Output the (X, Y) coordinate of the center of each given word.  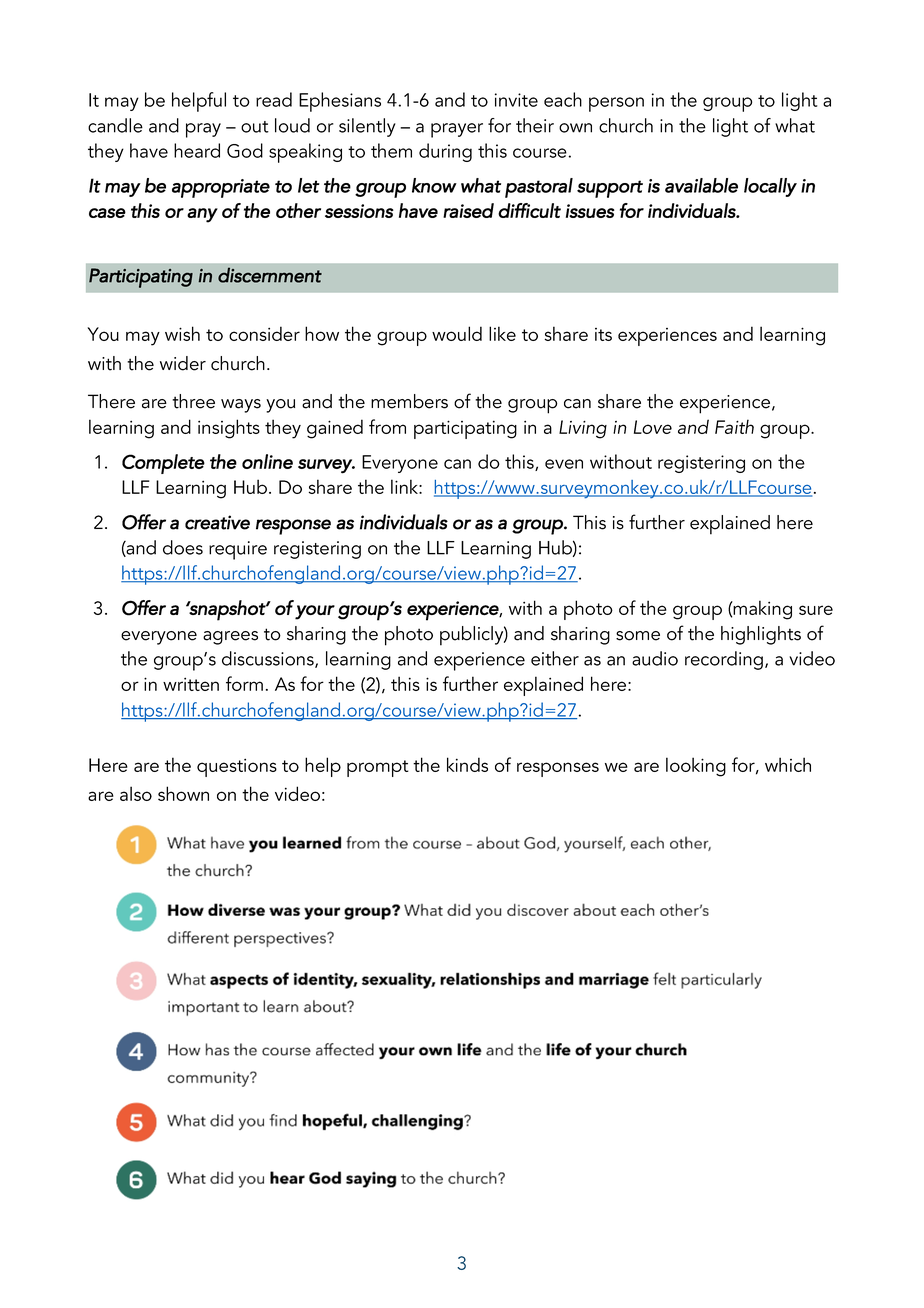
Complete (163, 464)
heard (197, 150)
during (445, 152)
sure (816, 610)
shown (183, 793)
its (603, 334)
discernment (270, 275)
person (616, 104)
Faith (734, 426)
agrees (230, 638)
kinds (467, 764)
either (555, 658)
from (387, 426)
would (457, 333)
